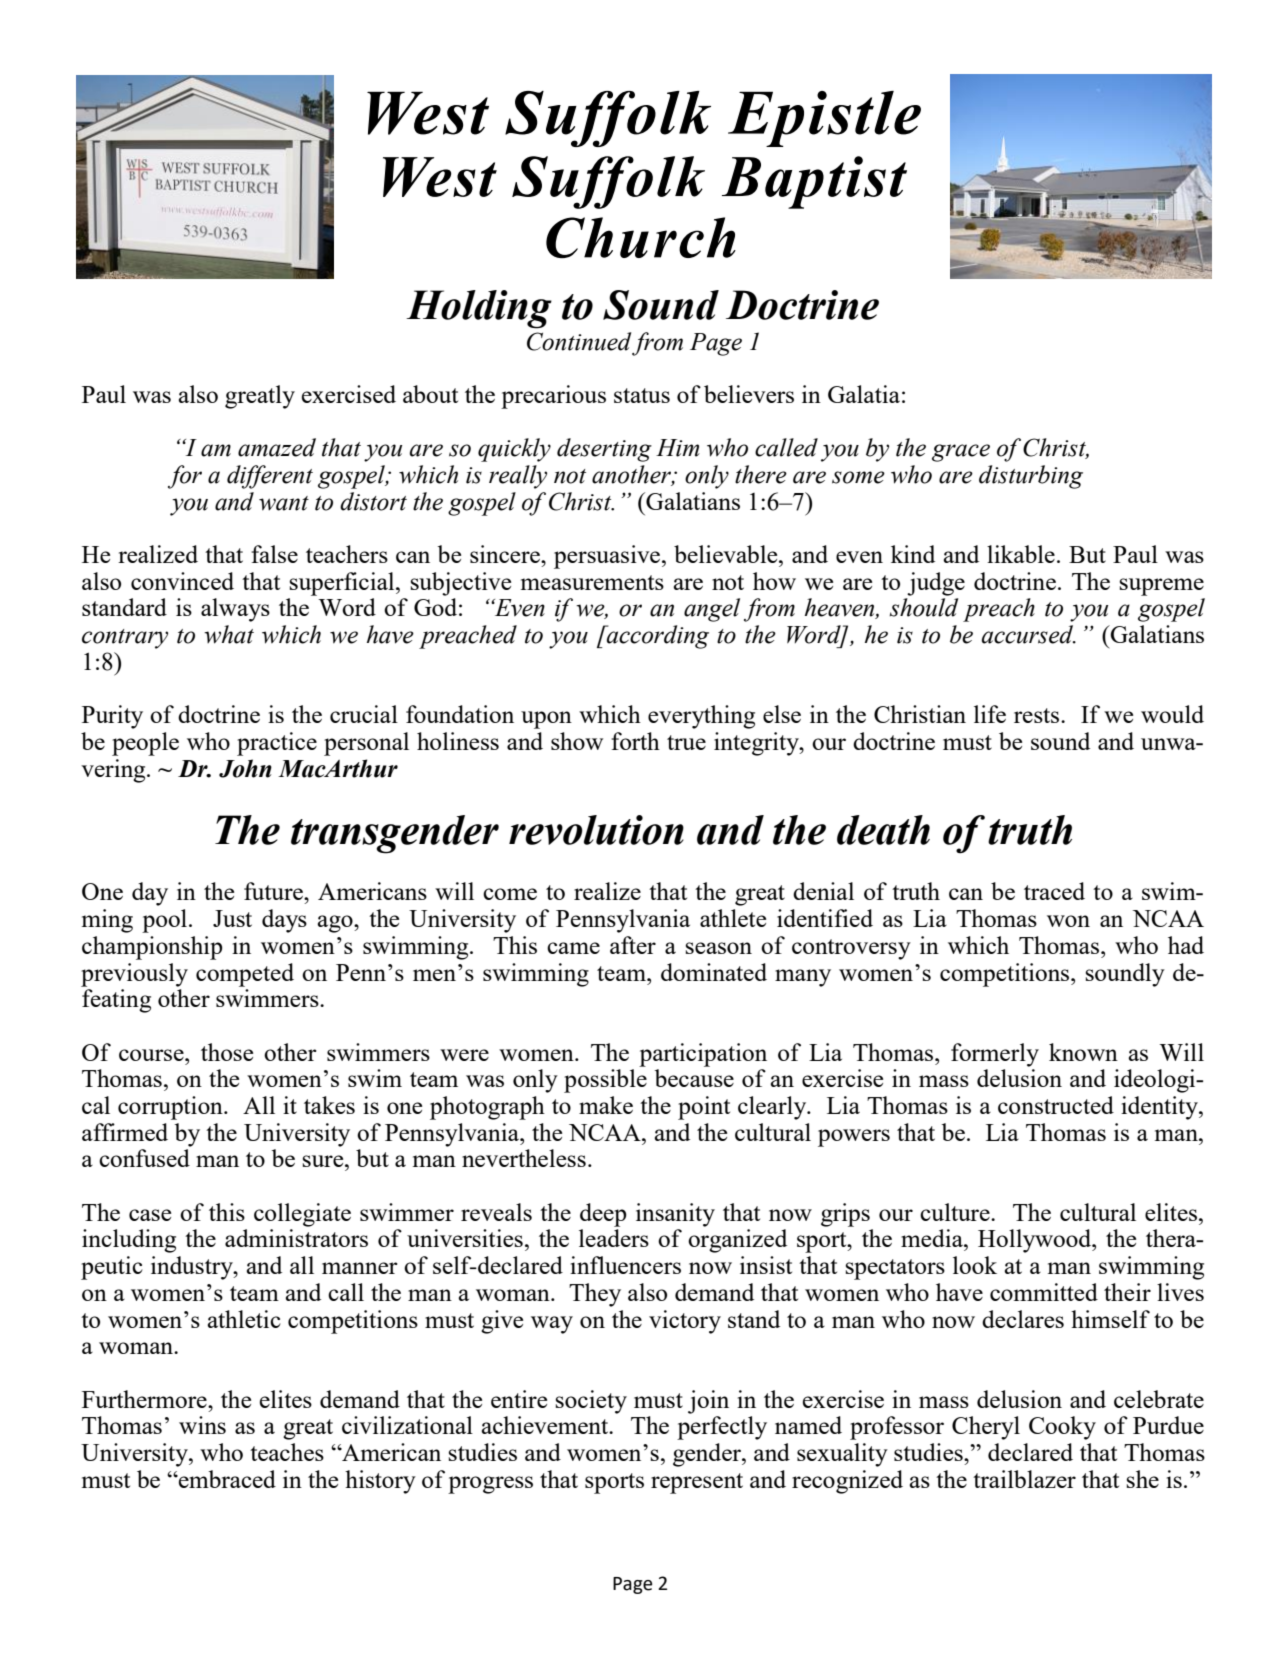  I want to click on Just, so click(232, 918).
